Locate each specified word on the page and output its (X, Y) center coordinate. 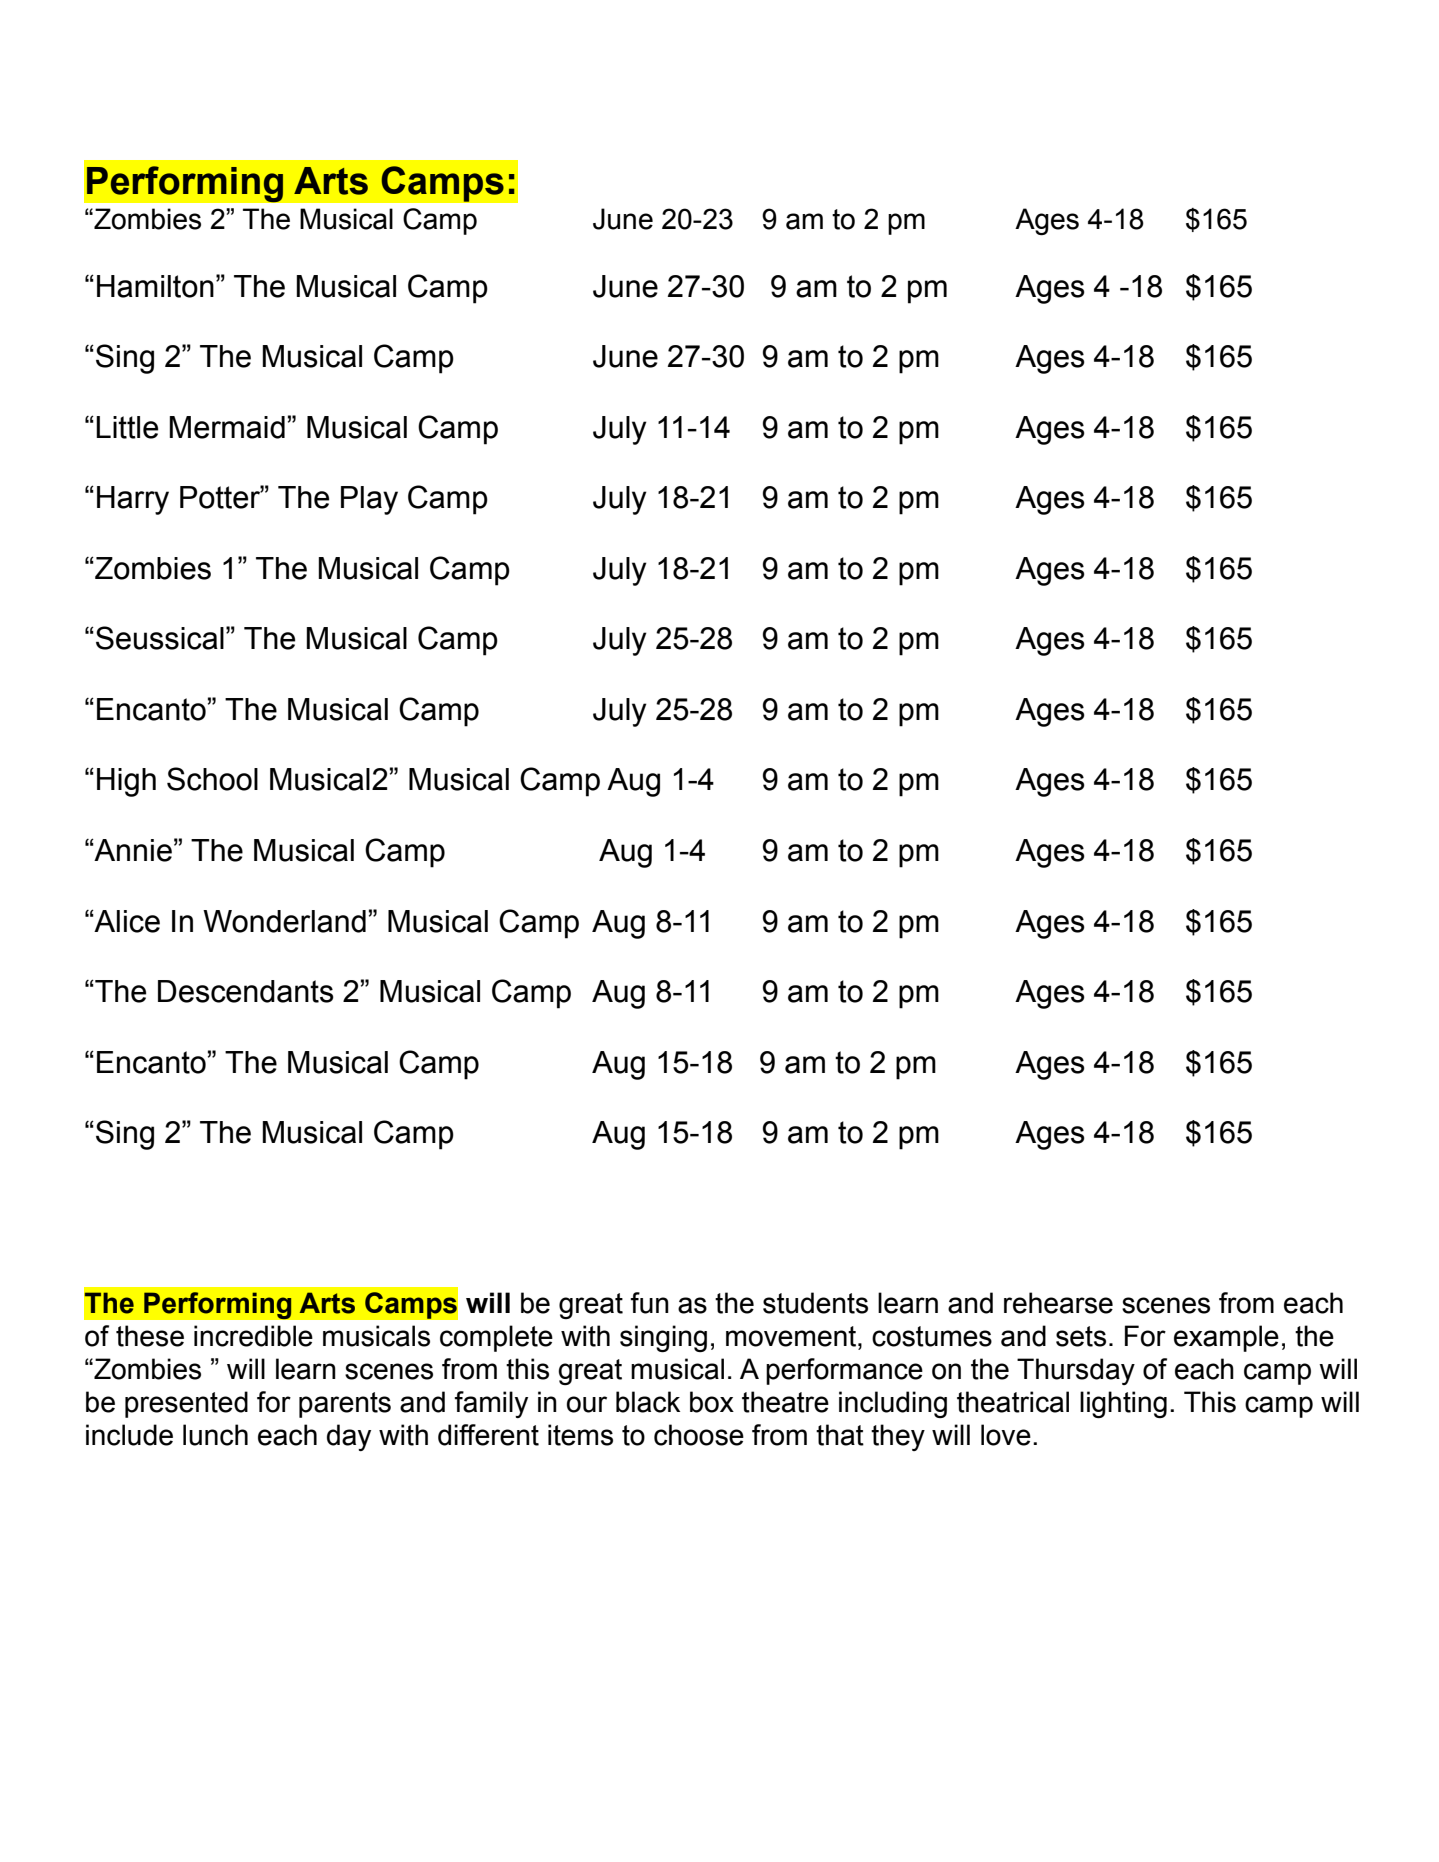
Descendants (246, 991)
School (212, 779)
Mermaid (227, 427)
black (648, 1402)
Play (369, 500)
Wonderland (284, 921)
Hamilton (155, 286)
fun (649, 1303)
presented (186, 1404)
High (126, 782)
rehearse (1058, 1303)
